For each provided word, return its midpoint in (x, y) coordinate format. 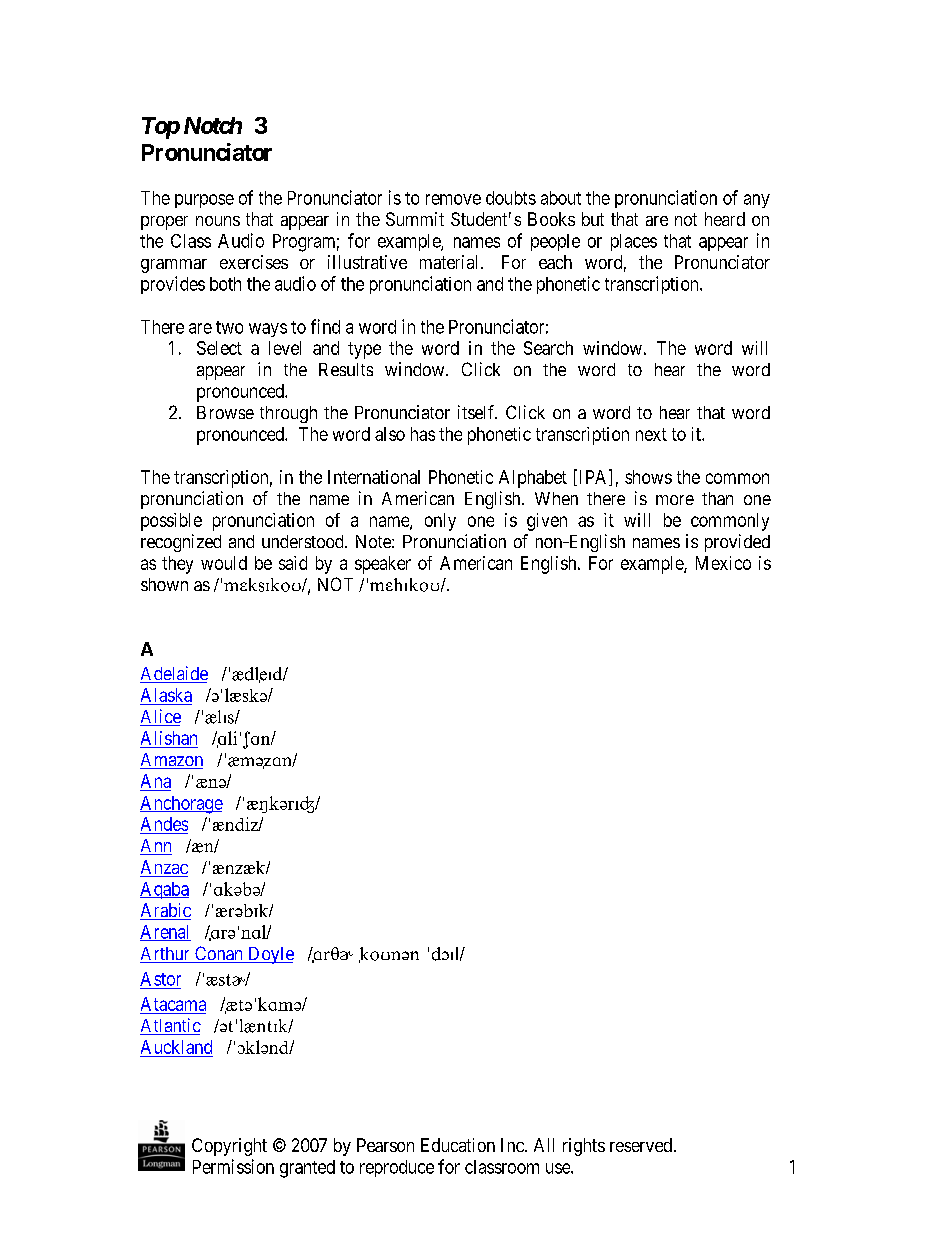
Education (458, 1145)
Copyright (229, 1147)
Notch (213, 125)
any (757, 201)
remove (453, 199)
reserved (641, 1145)
